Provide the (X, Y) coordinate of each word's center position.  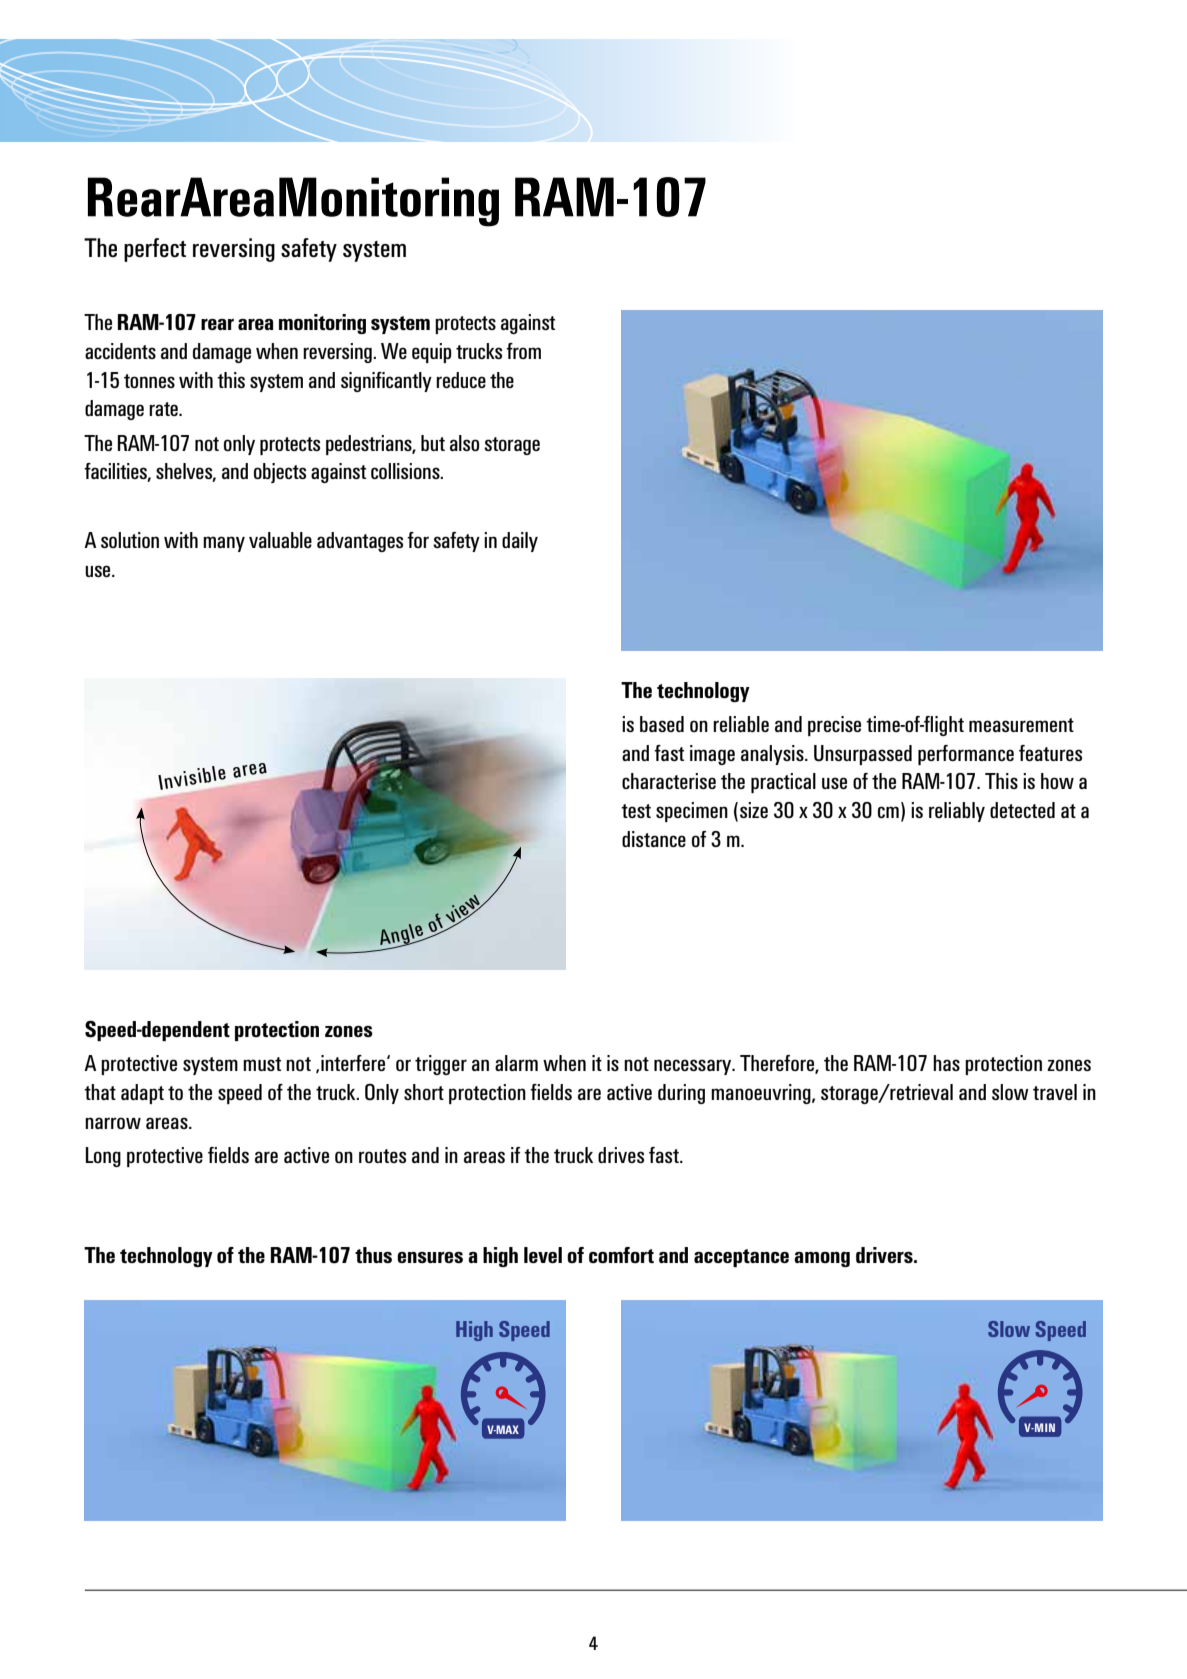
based (662, 724)
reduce (461, 380)
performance (966, 755)
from (523, 351)
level (543, 1255)
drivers (885, 1255)
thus (373, 1255)
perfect (155, 250)
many (224, 544)
